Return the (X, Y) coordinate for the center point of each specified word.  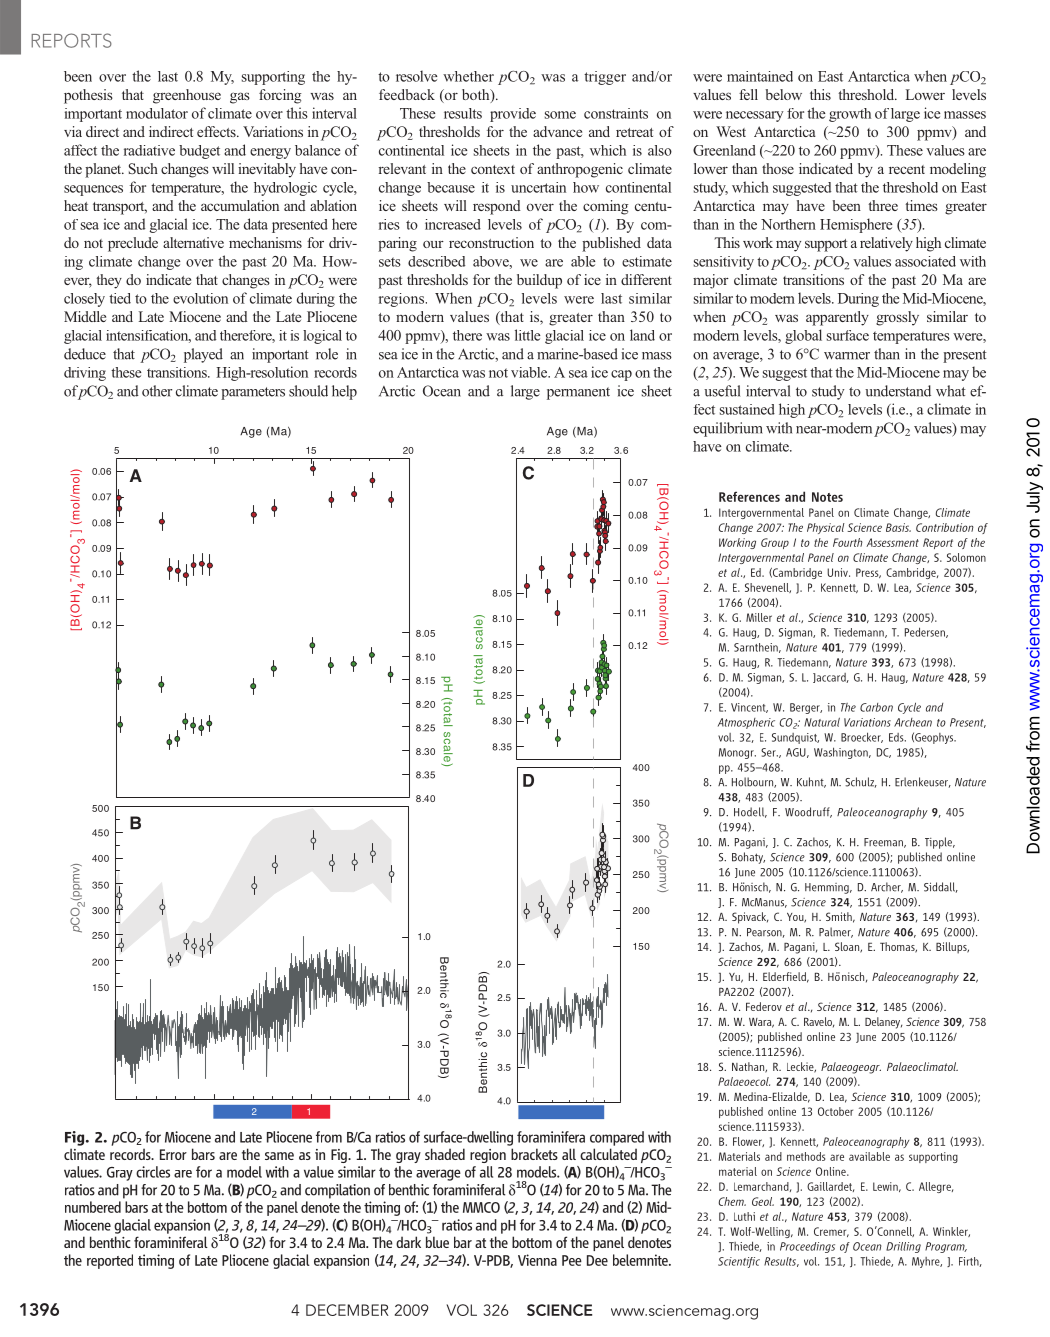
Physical (826, 528)
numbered (93, 1207)
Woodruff (808, 812)
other (157, 391)
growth (850, 115)
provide (513, 115)
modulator (157, 113)
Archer (887, 887)
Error (173, 1154)
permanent (578, 393)
